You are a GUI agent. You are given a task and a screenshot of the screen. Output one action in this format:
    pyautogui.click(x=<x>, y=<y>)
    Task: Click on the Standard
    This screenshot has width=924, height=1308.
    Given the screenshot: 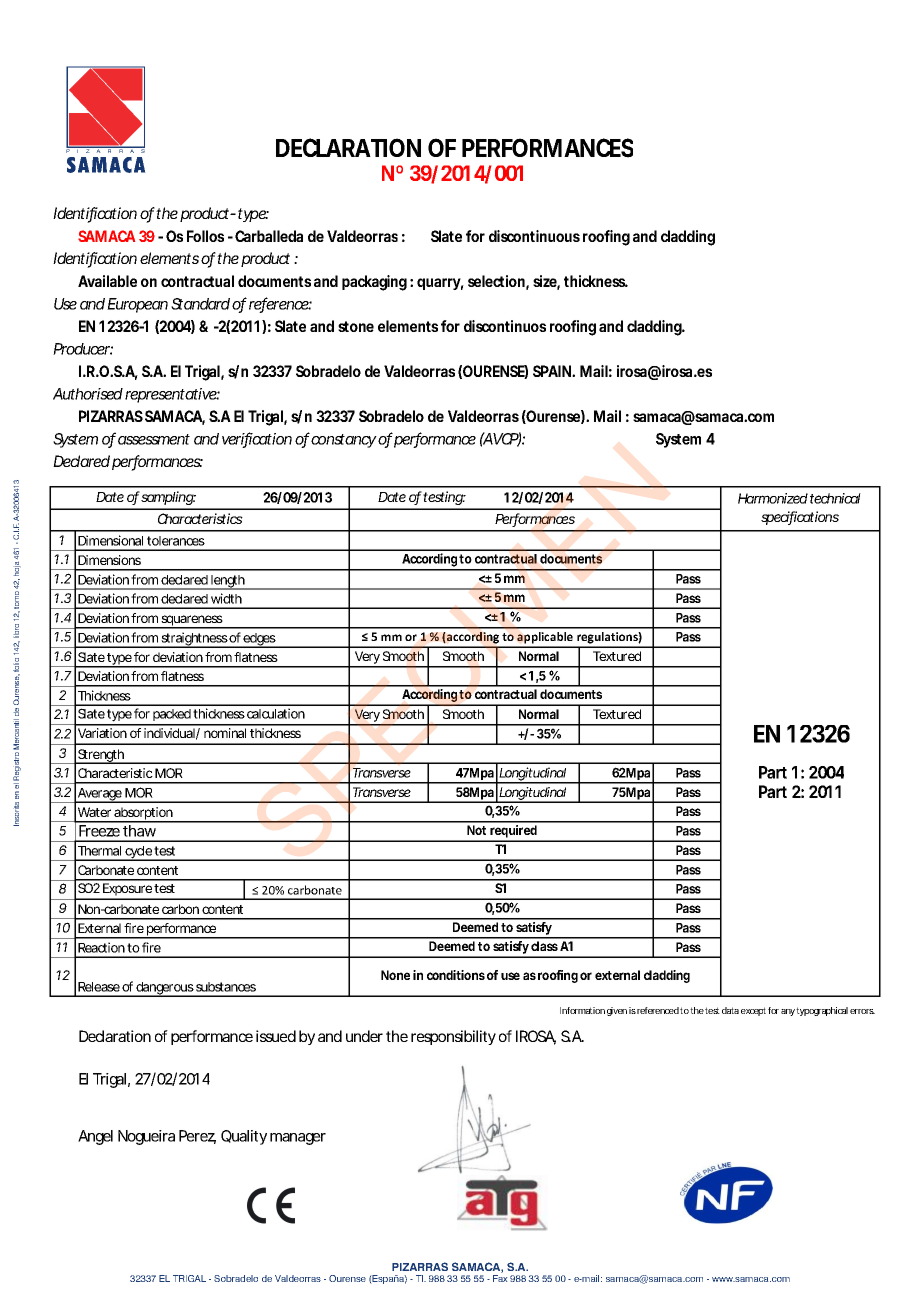 What is the action you would take?
    pyautogui.click(x=200, y=304)
